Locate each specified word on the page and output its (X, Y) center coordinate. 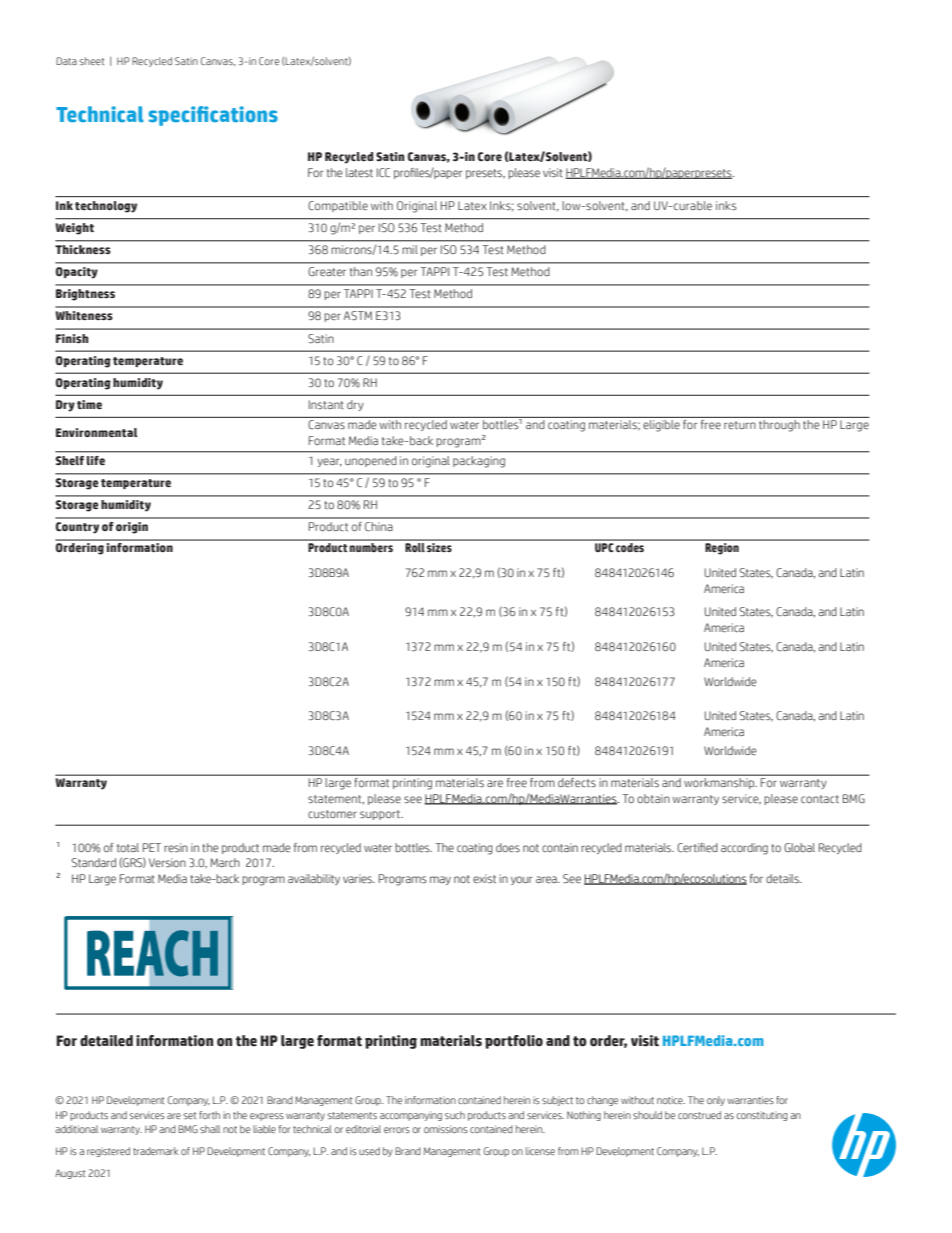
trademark (156, 1151)
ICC (383, 172)
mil (410, 249)
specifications (213, 116)
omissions (446, 1129)
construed (699, 1115)
